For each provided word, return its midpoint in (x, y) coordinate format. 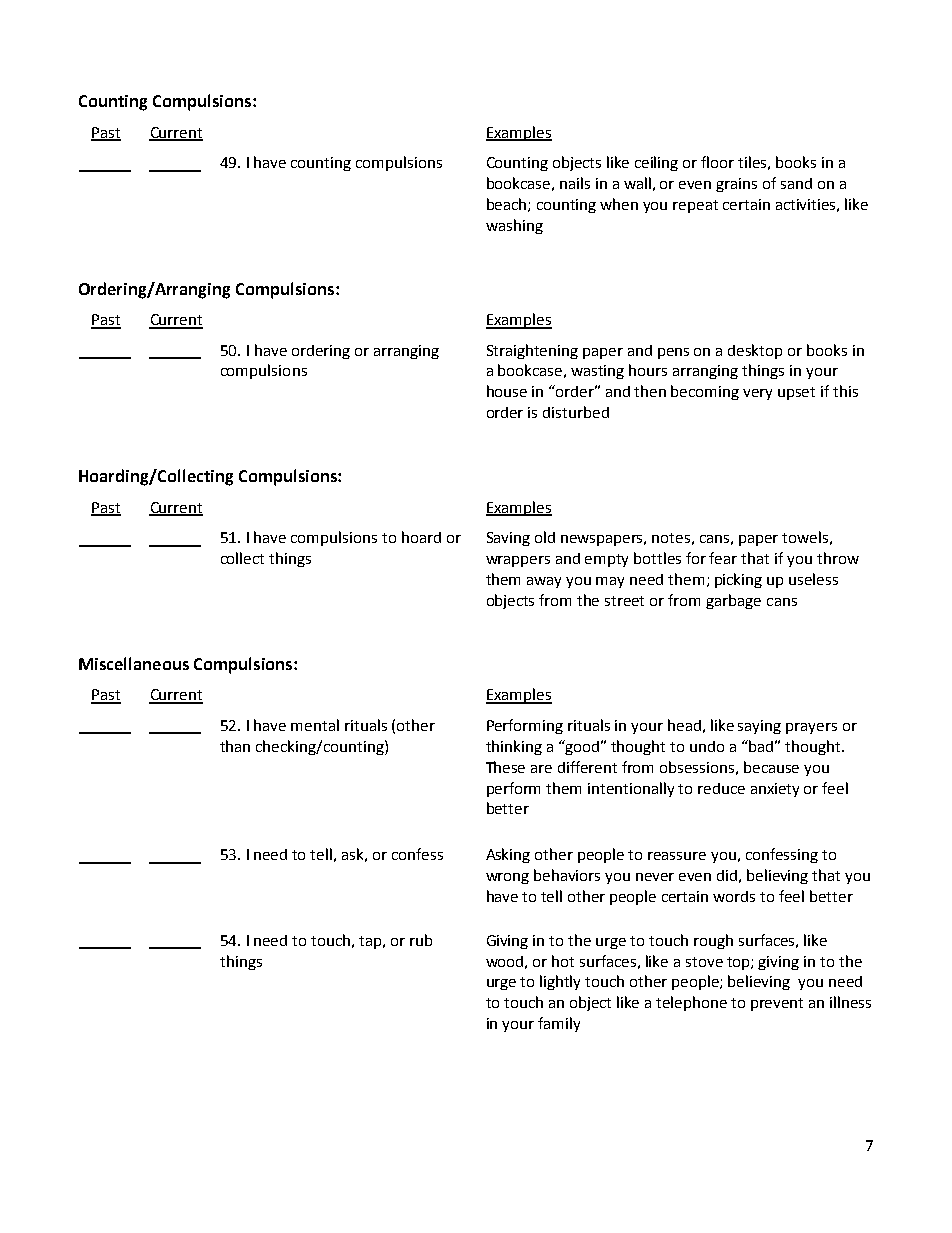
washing (514, 226)
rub (421, 940)
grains (736, 185)
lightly (560, 982)
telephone (691, 1003)
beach (508, 205)
